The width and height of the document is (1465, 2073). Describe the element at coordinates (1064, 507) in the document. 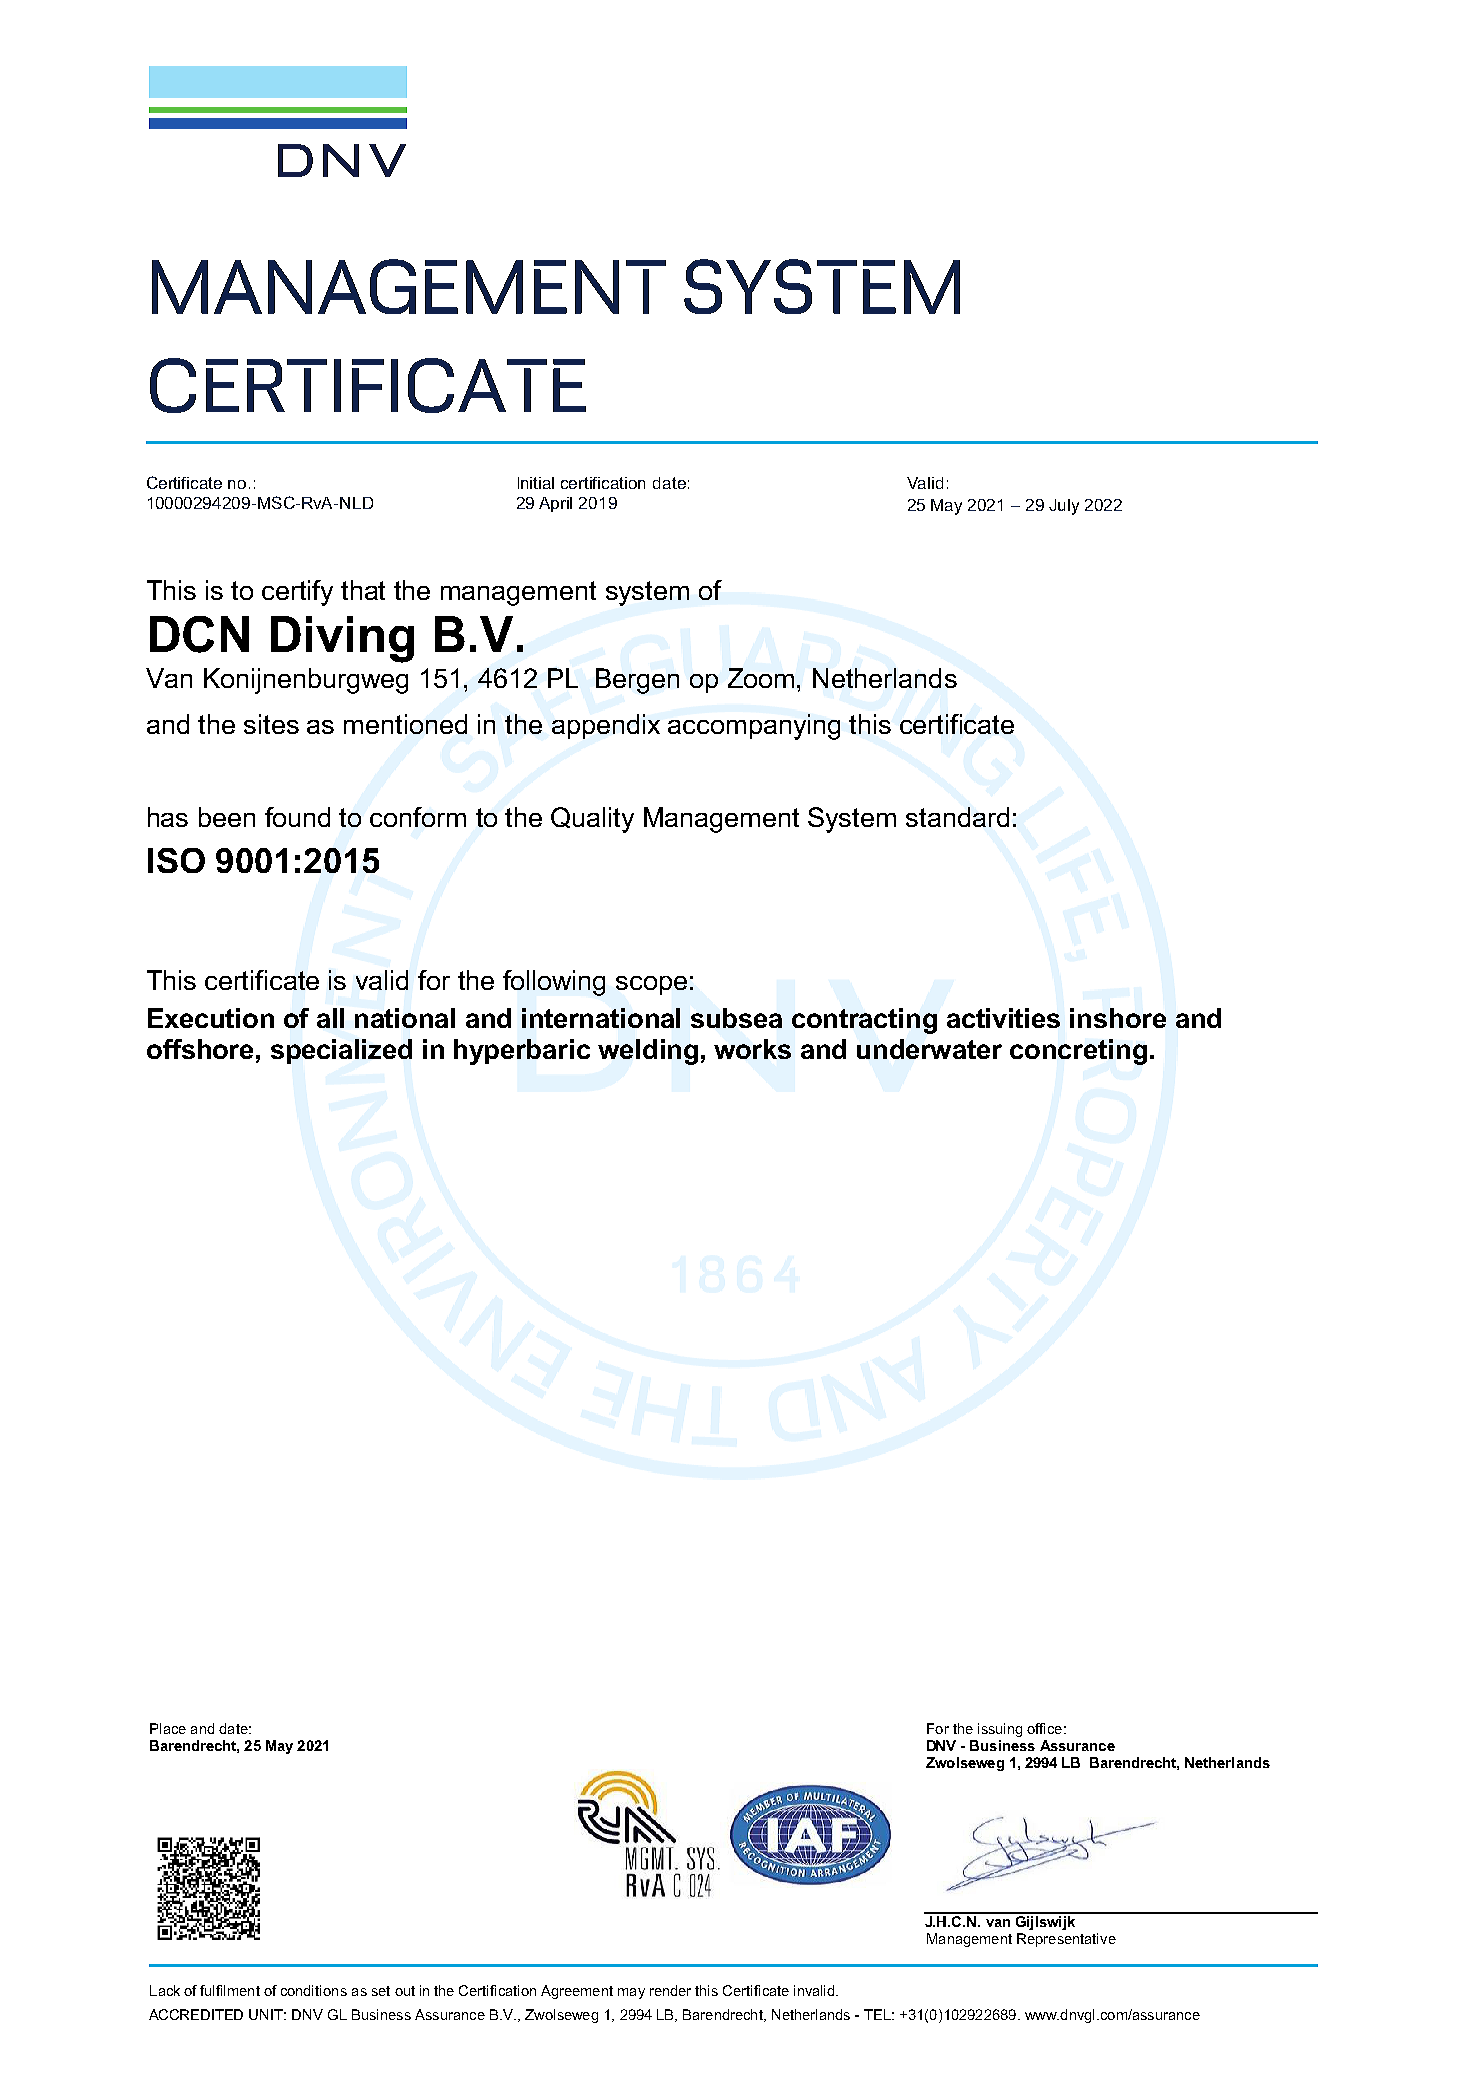

I see `July` at that location.
